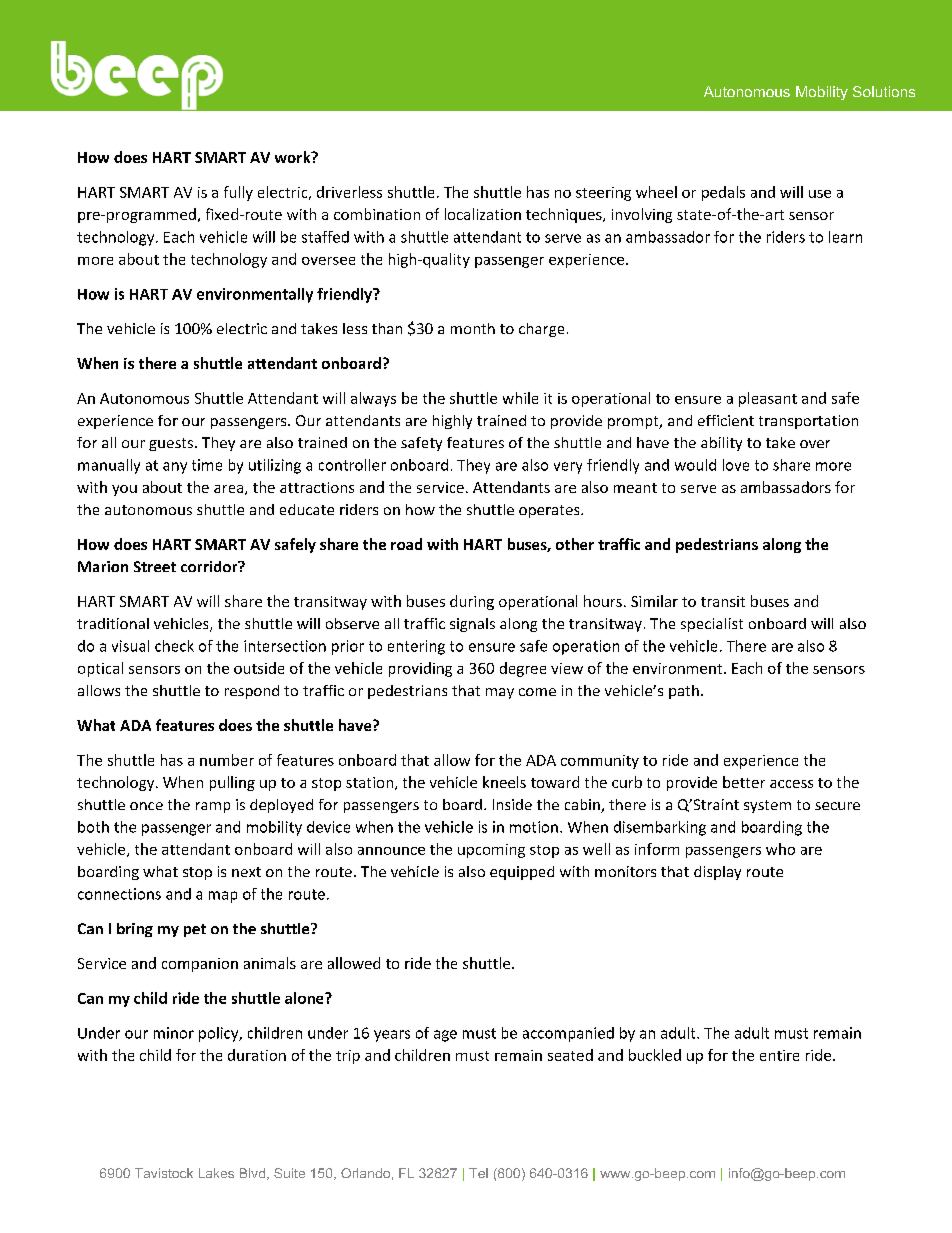  Describe the element at coordinates (884, 91) in the document. I see `Solutions` at that location.
